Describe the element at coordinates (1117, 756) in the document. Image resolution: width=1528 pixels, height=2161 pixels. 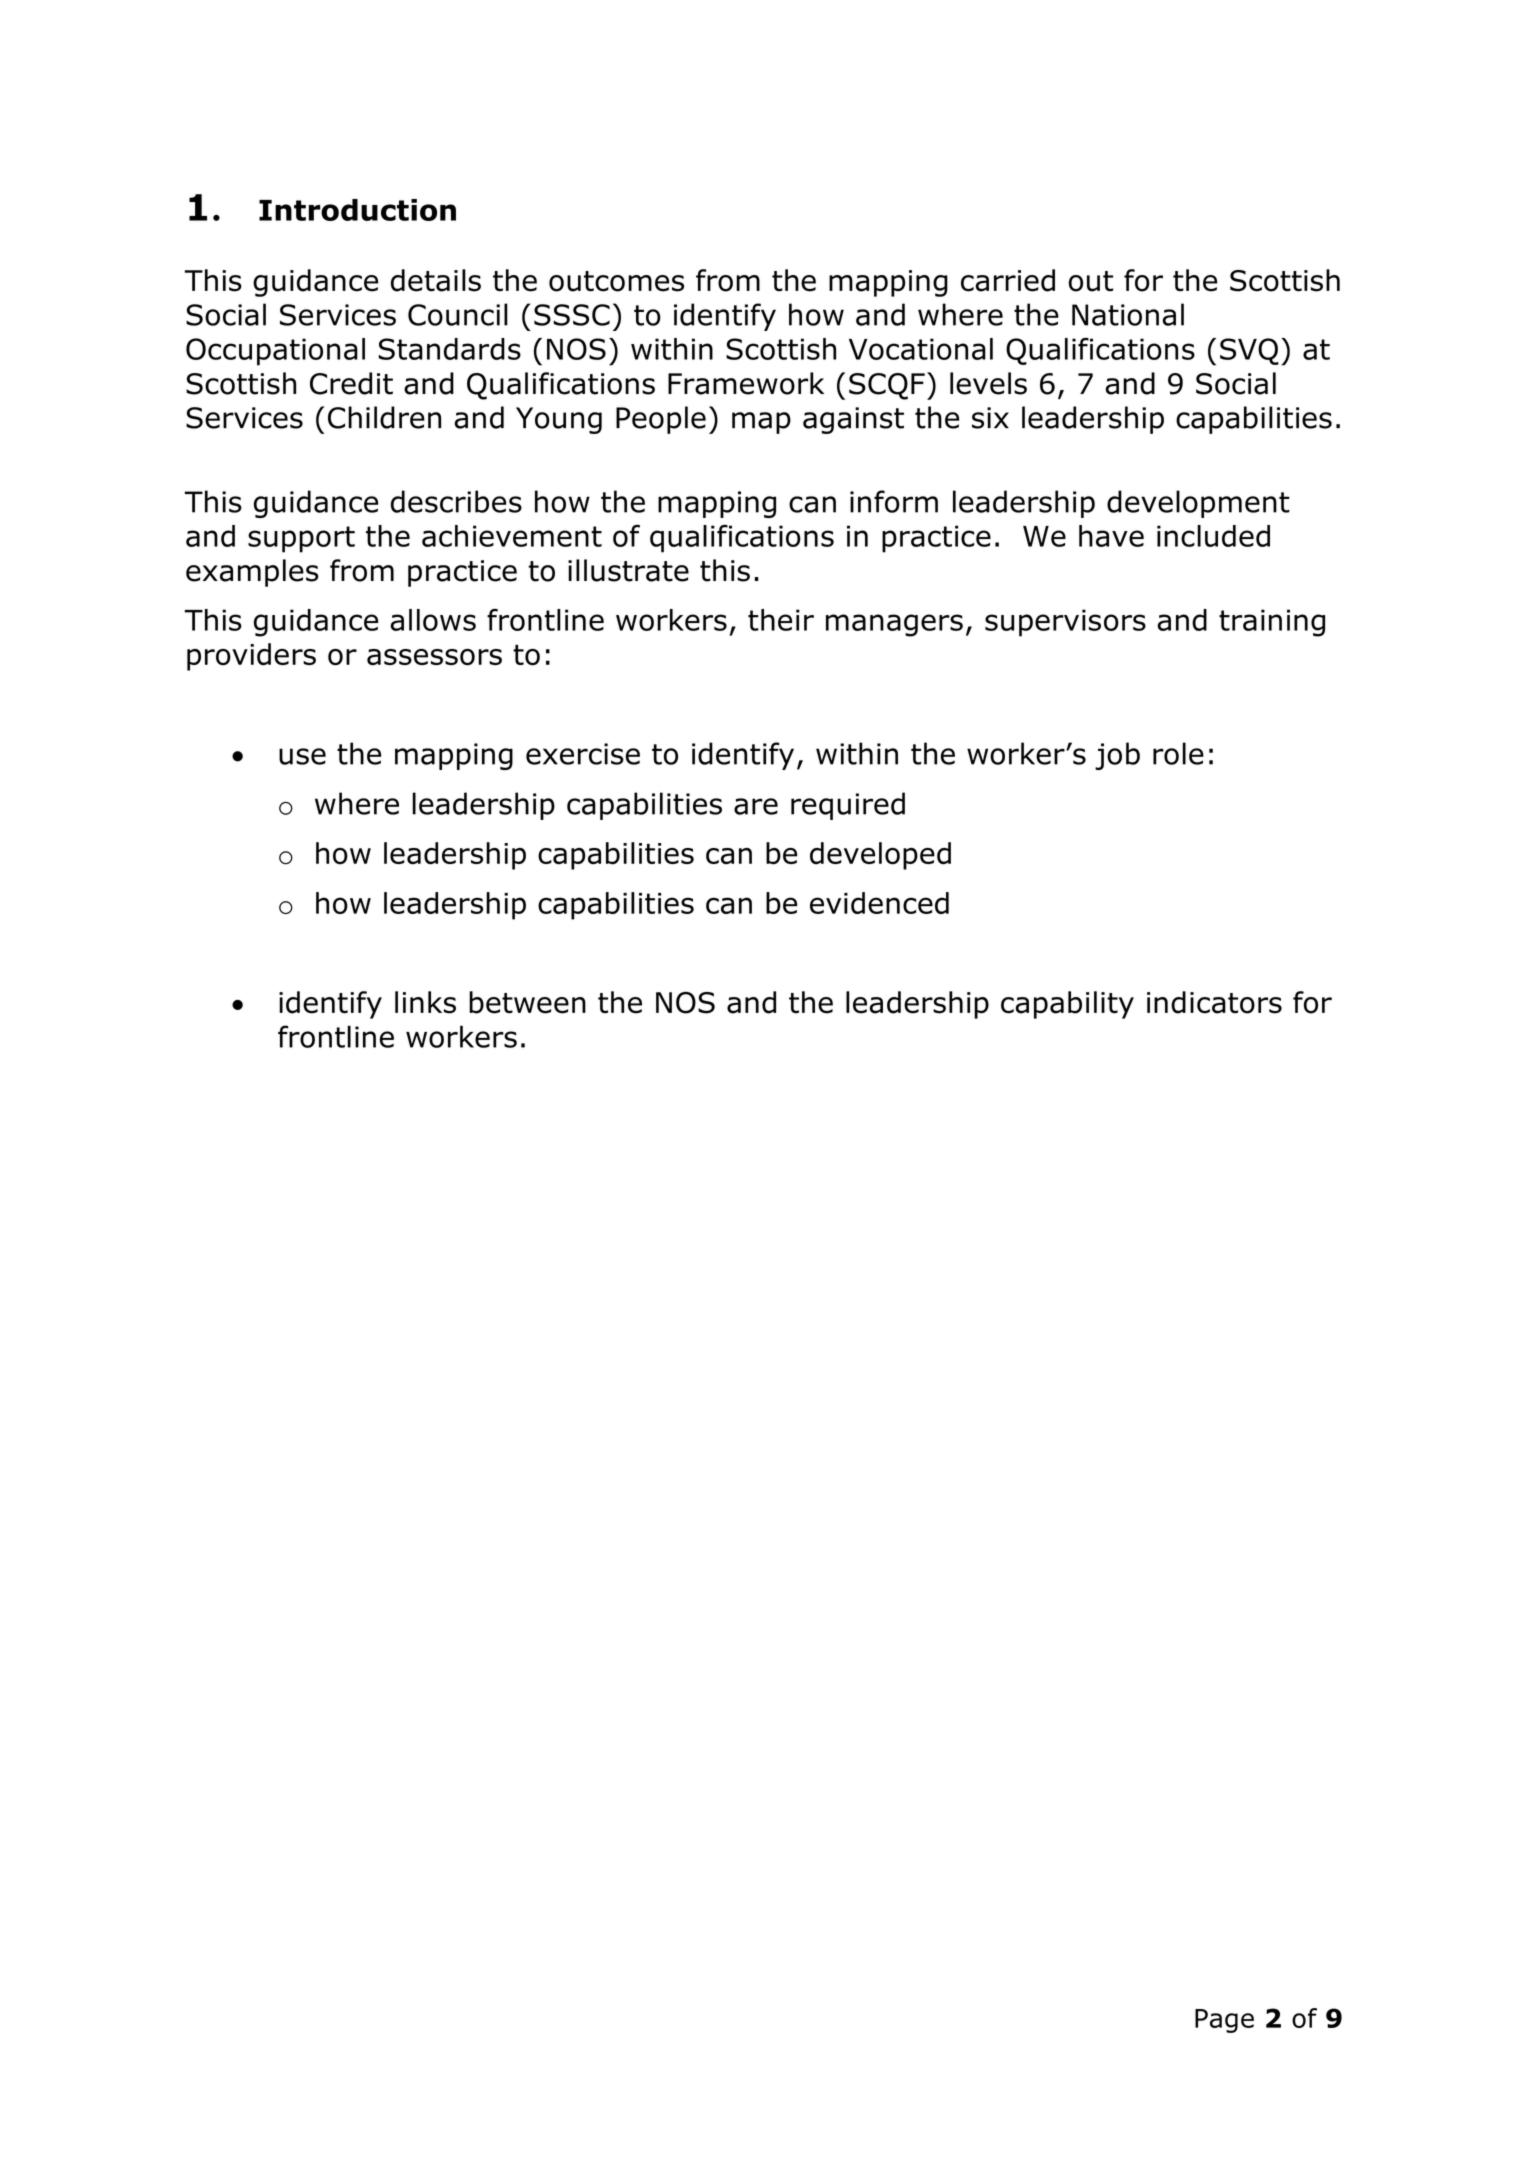
I see `job` at that location.
